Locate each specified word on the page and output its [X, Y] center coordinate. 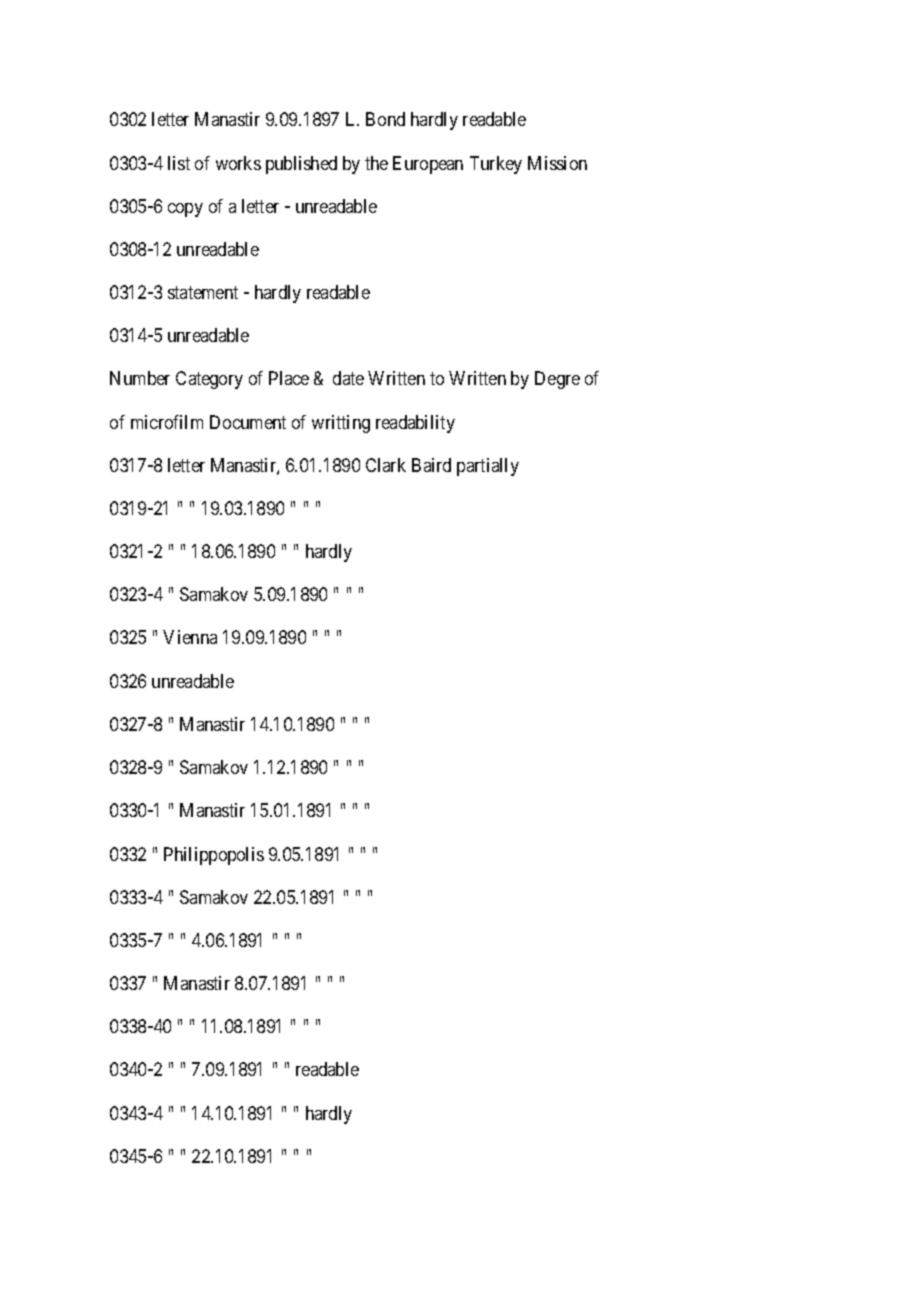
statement [203, 292]
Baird [431, 465]
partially [488, 467]
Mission [557, 163]
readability [415, 424]
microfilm [167, 422]
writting [341, 424]
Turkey [496, 165]
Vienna [190, 637]
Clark [386, 465]
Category [209, 380]
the [376, 163]
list [179, 163]
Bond [385, 119]
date [348, 378]
